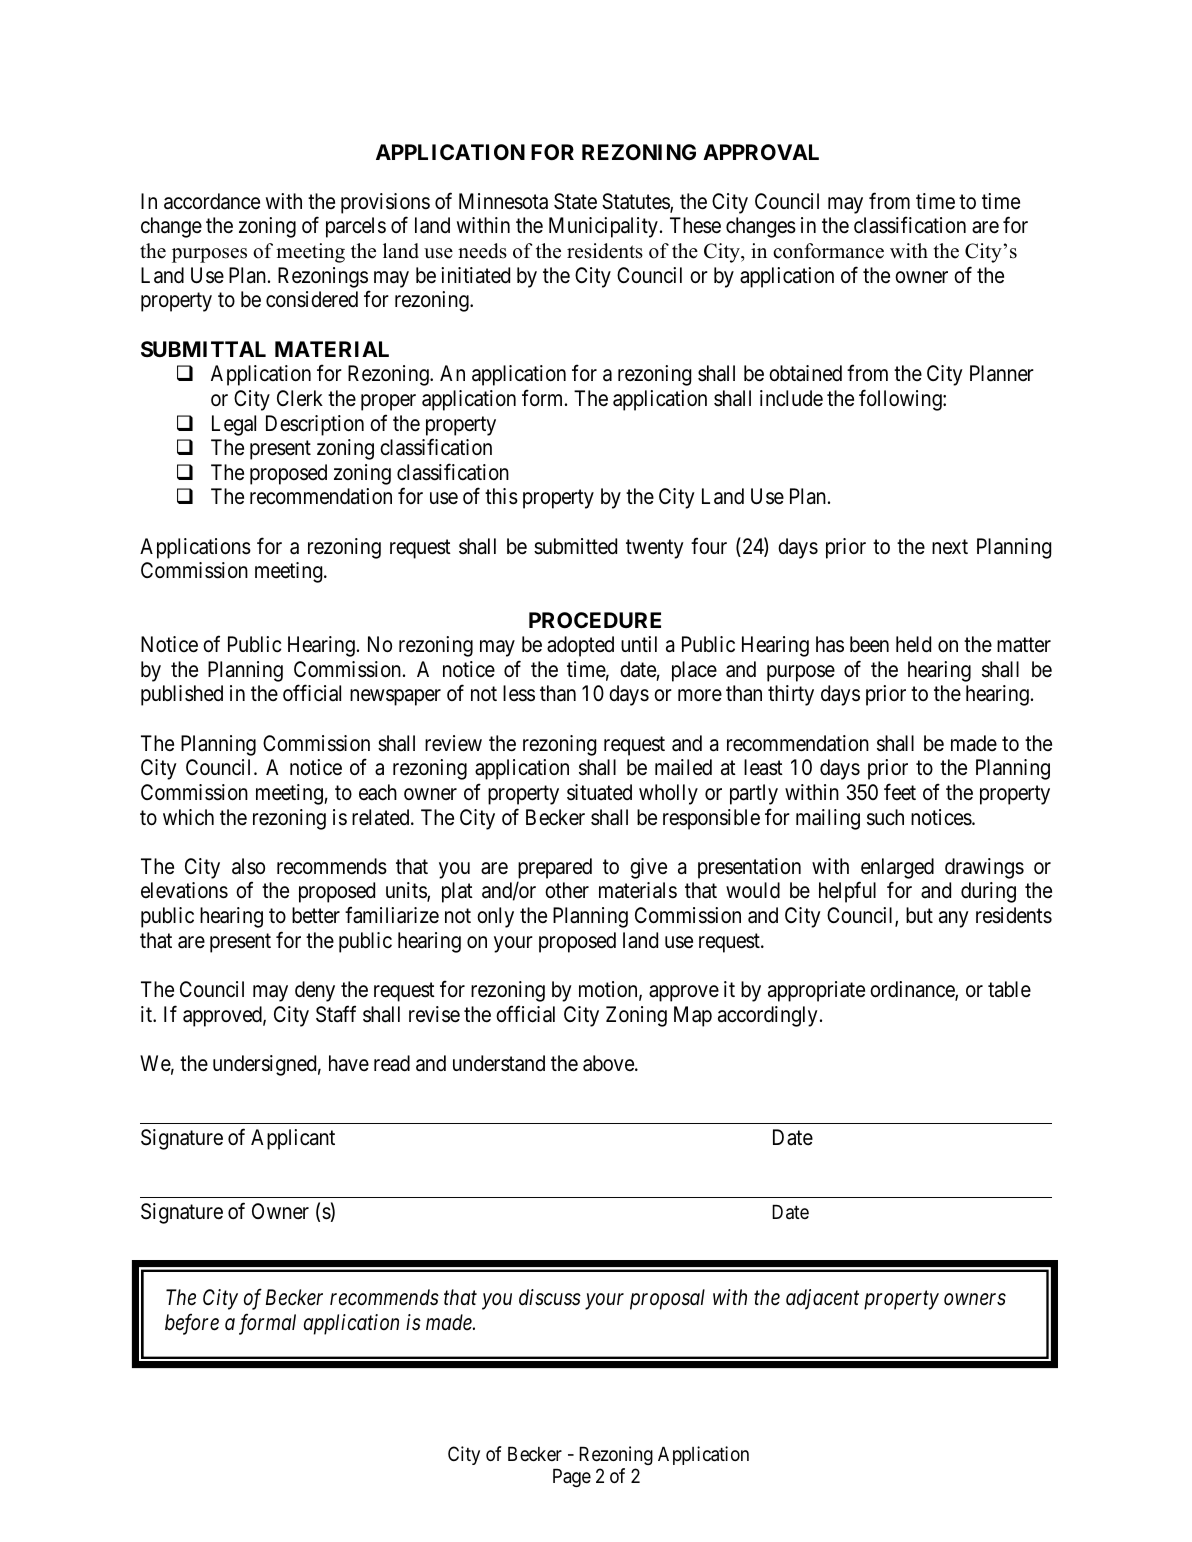 The image size is (1192, 1542). Describe the element at coordinates (212, 201) in the image. I see `accordance` at that location.
